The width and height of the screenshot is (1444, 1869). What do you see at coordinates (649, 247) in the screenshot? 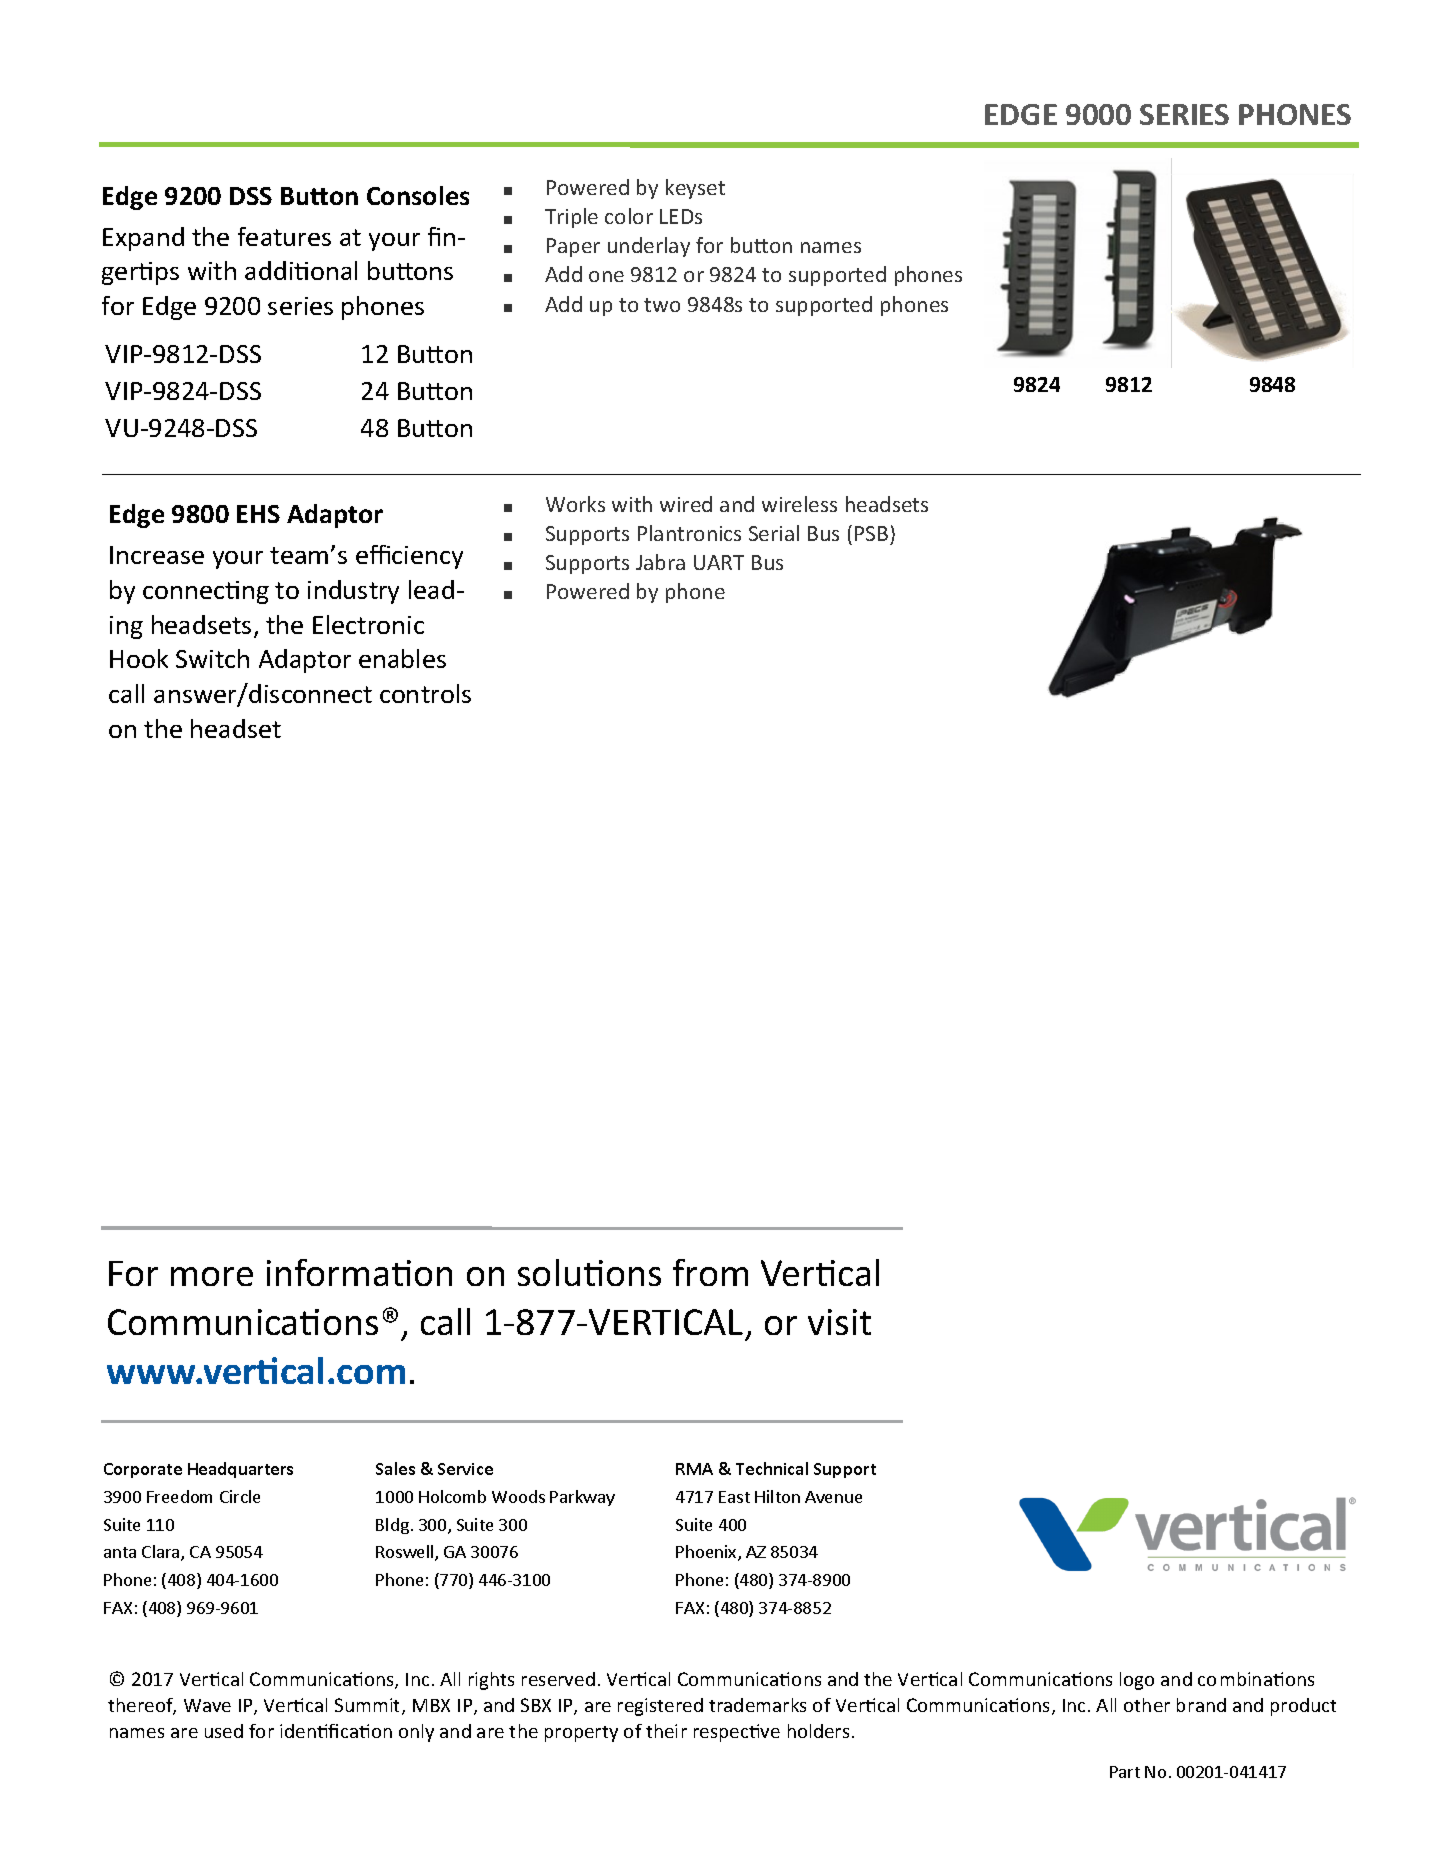
I see `underlay` at bounding box center [649, 247].
